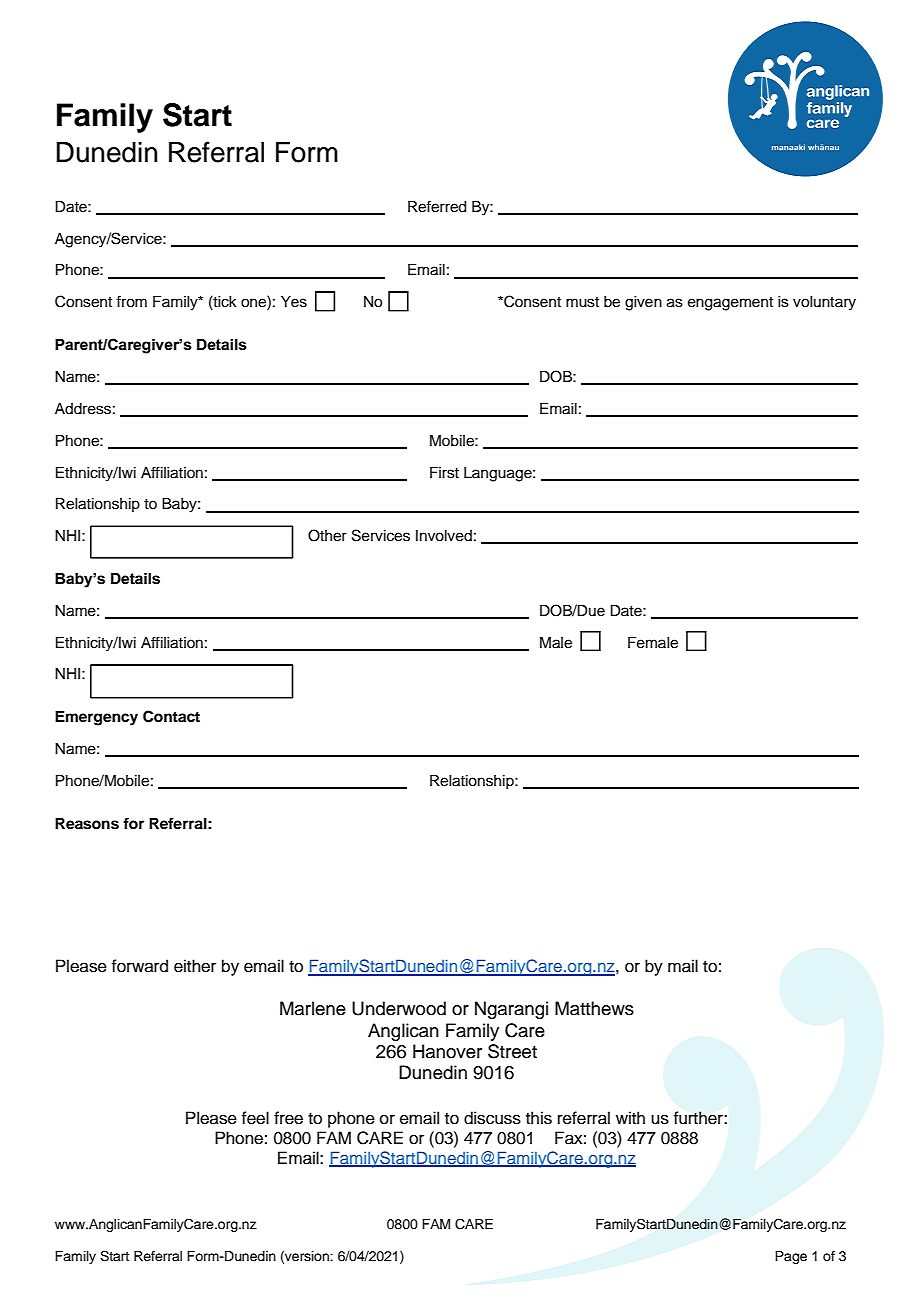 The image size is (924, 1308). What do you see at coordinates (444, 473) in the screenshot?
I see `First` at bounding box center [444, 473].
